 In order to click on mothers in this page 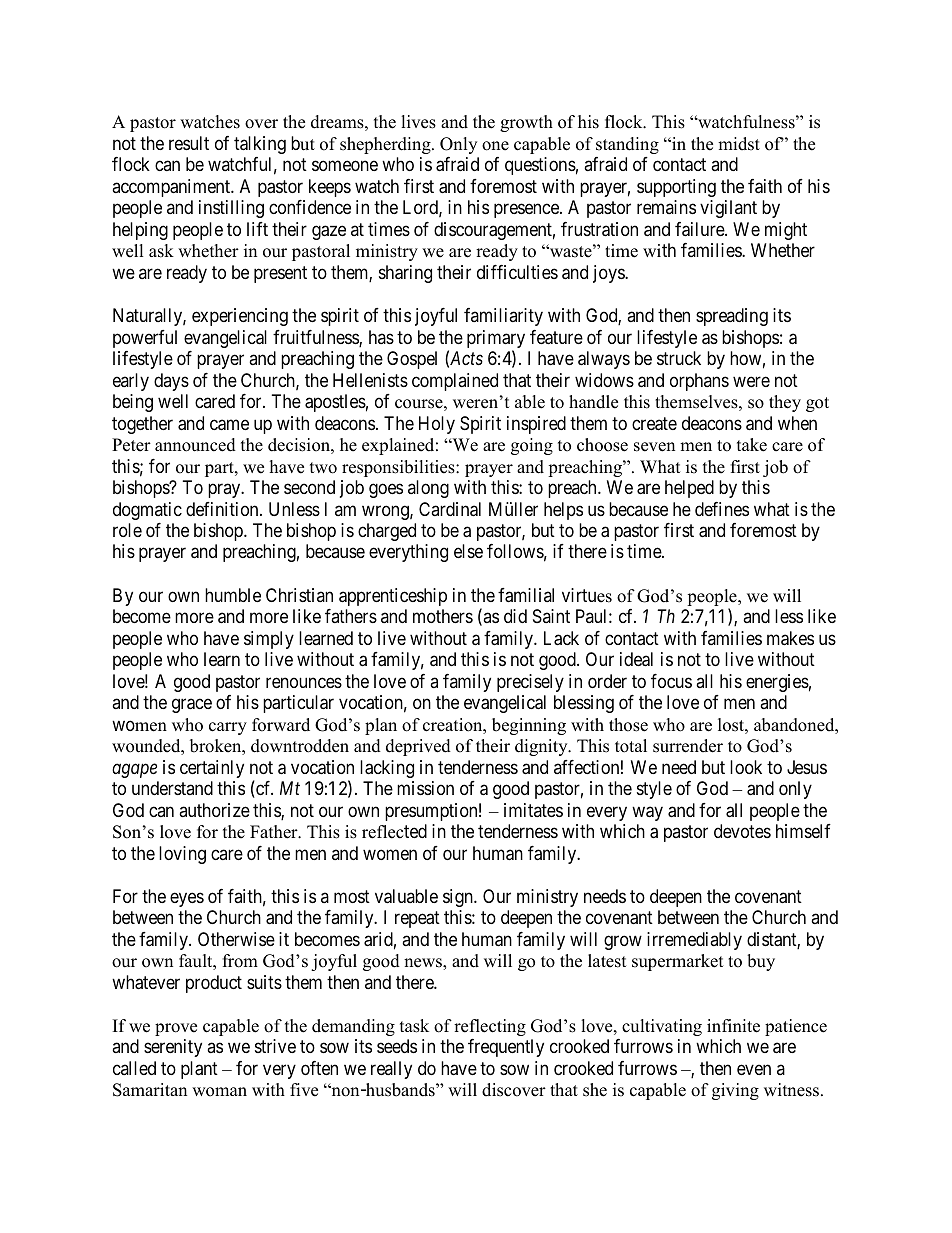, I will do `click(443, 616)`.
